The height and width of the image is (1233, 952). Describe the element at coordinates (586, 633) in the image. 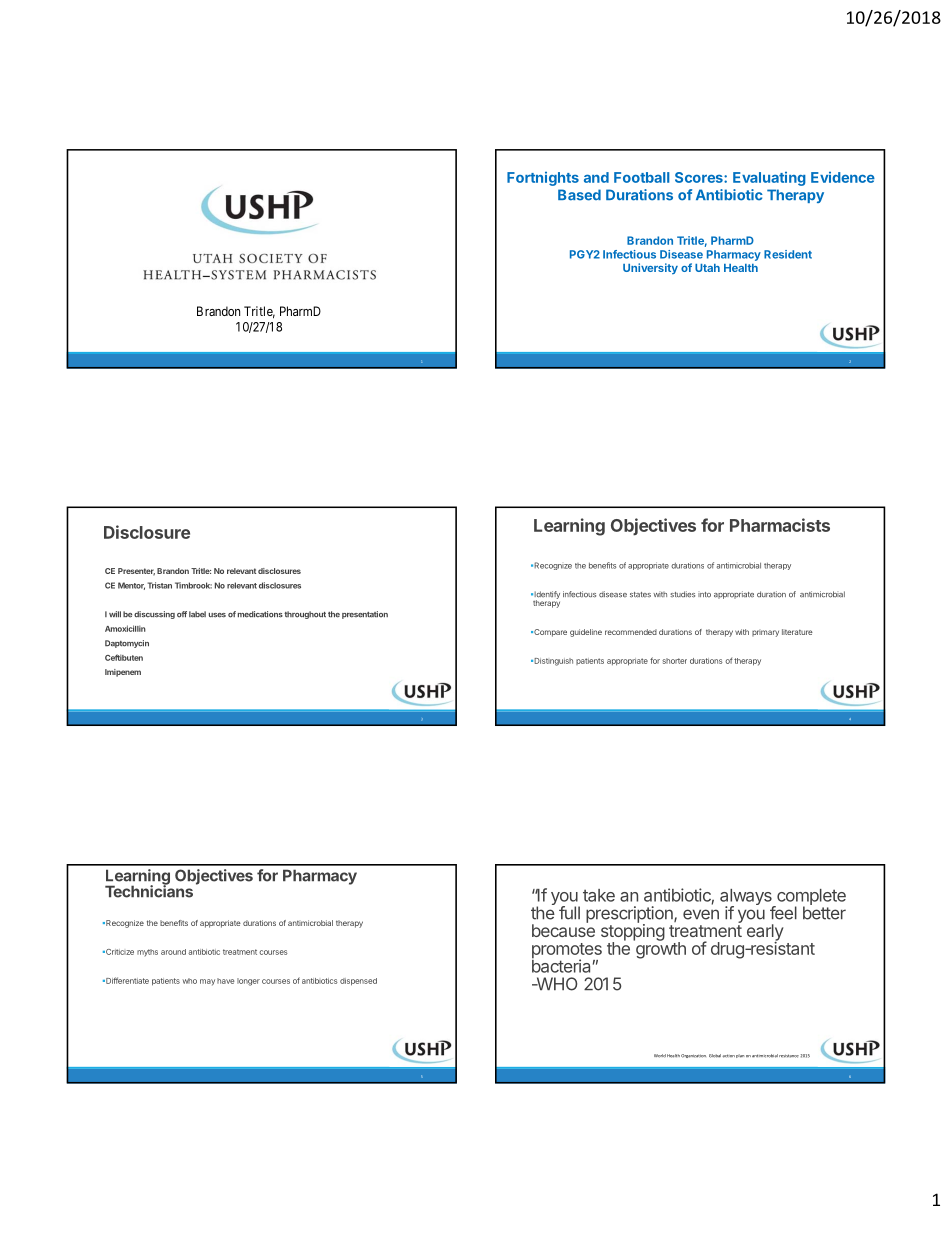

I see `guideline` at that location.
